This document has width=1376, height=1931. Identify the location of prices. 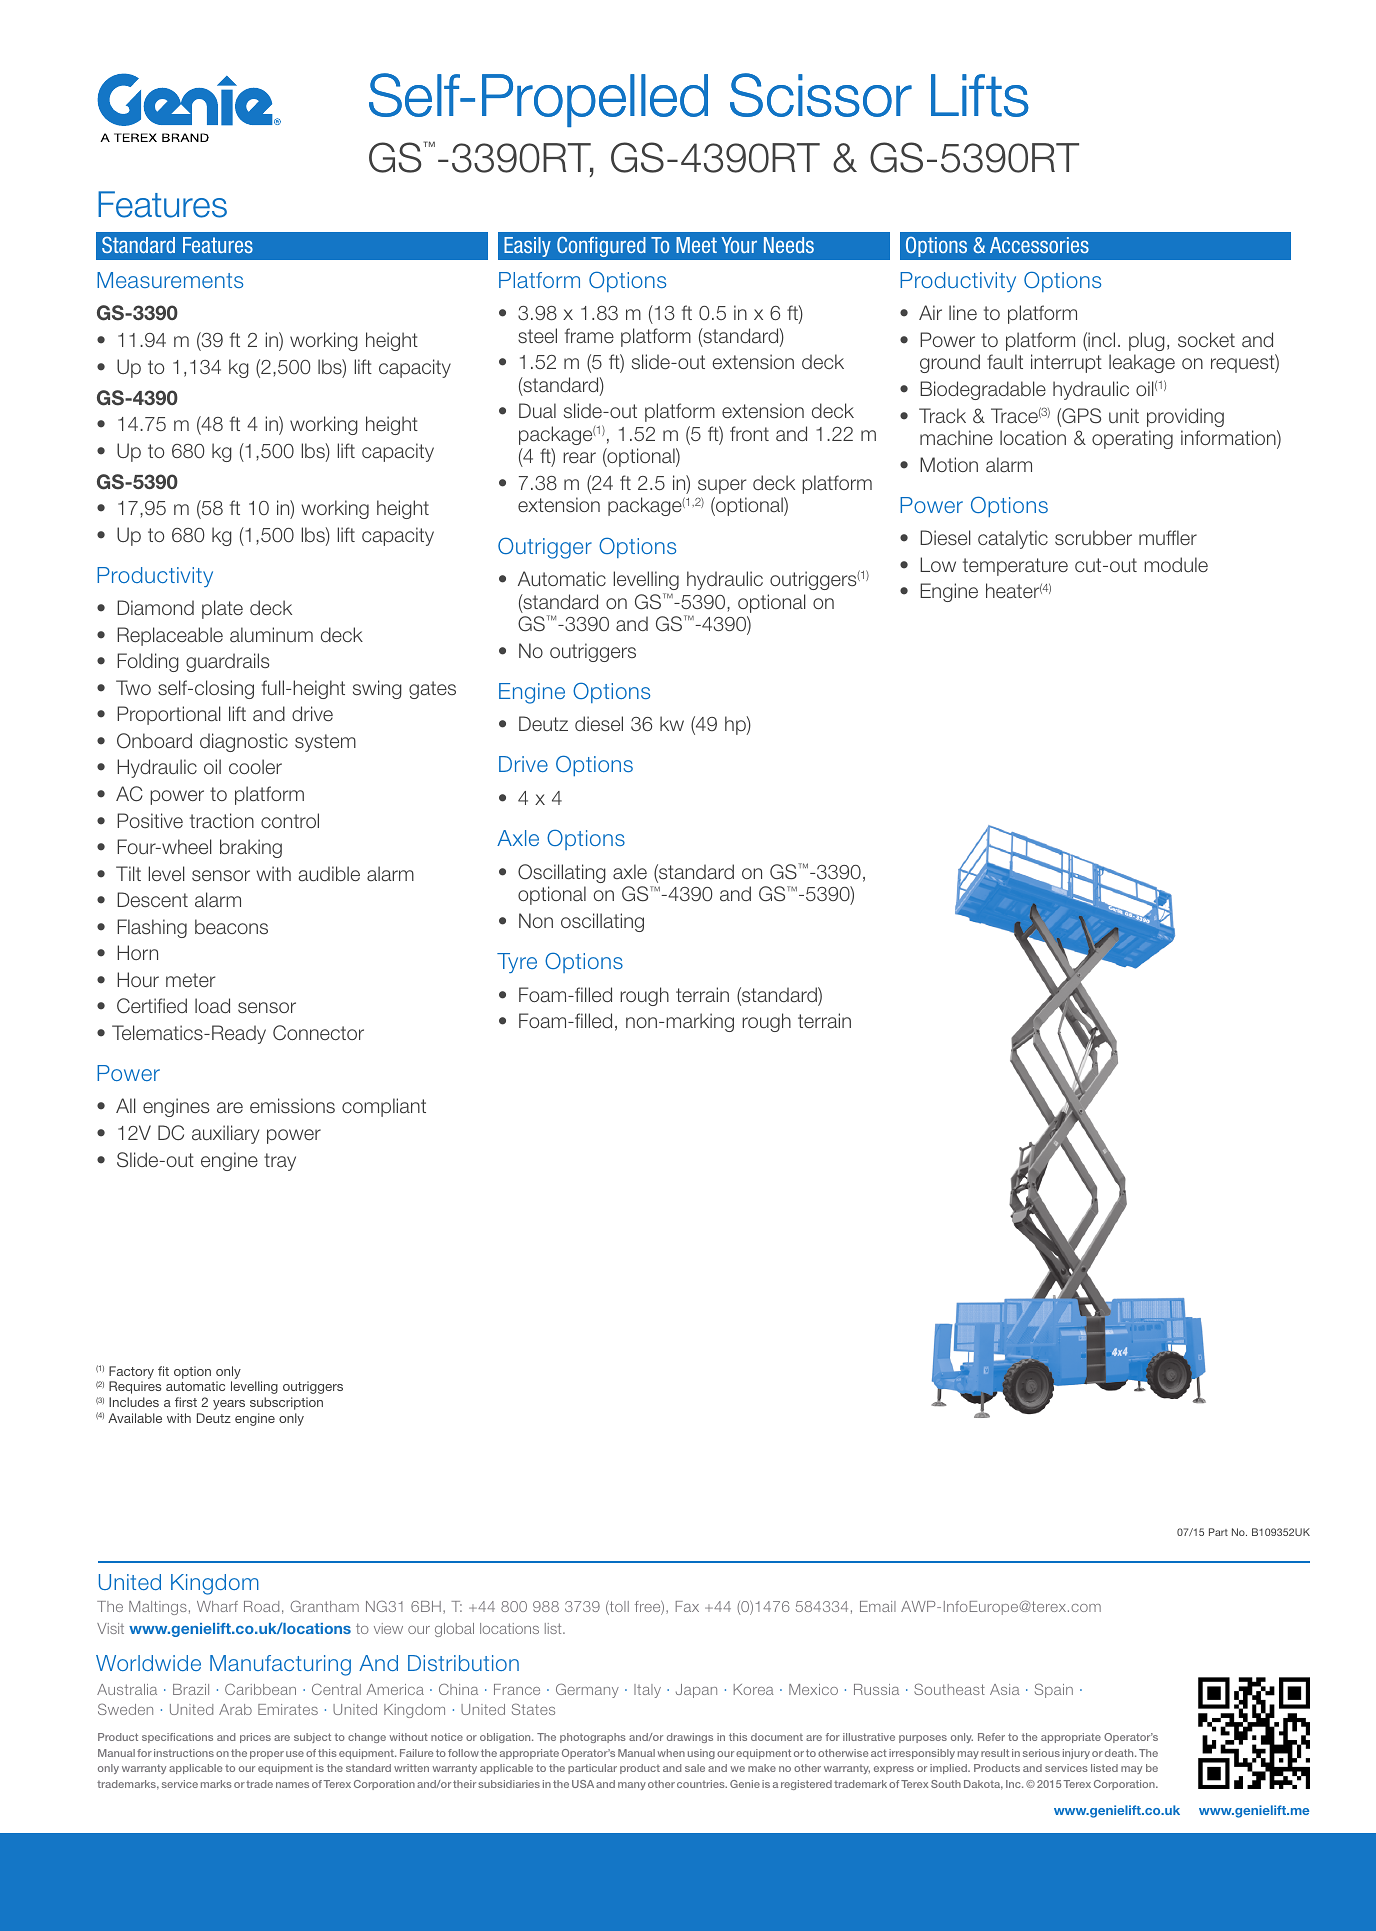
(255, 1738).
